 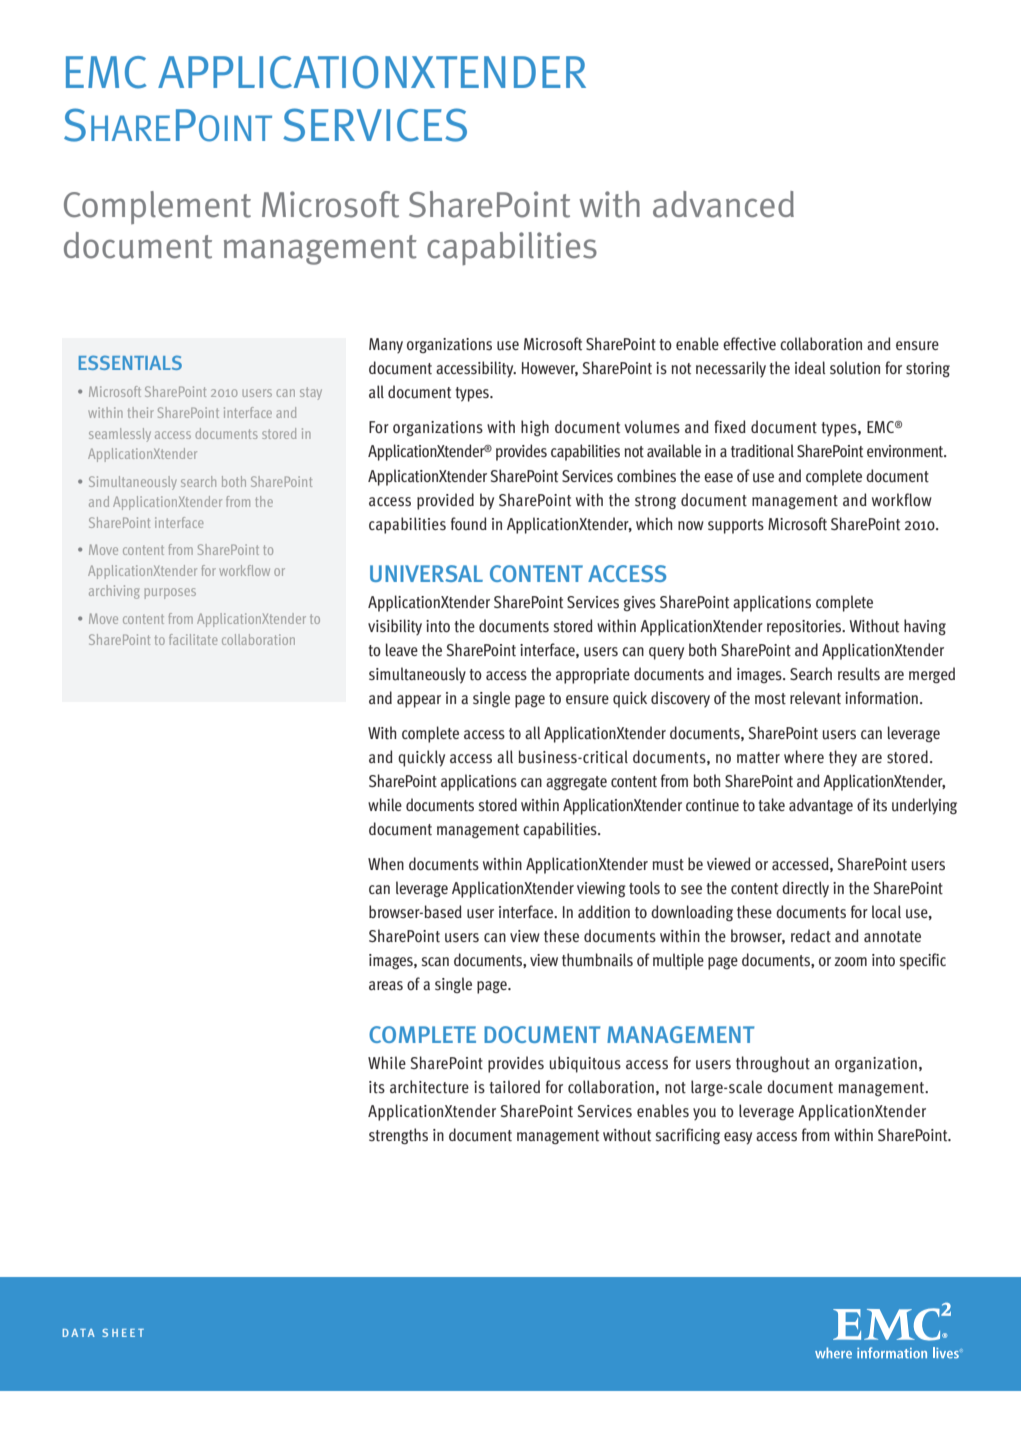 I want to click on advanced, so click(x=723, y=204).
